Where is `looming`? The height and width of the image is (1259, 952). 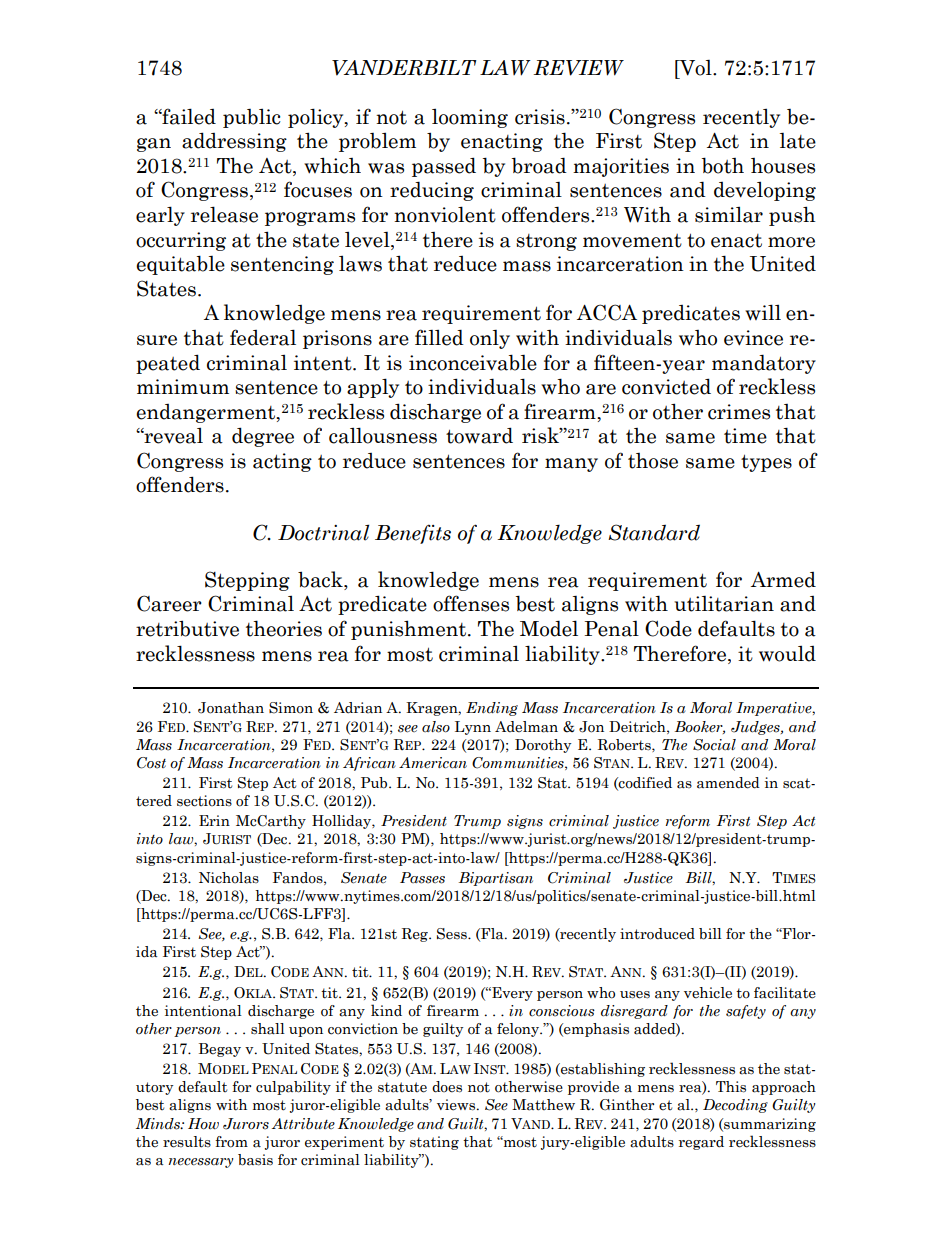
looming is located at coordinates (470, 118).
